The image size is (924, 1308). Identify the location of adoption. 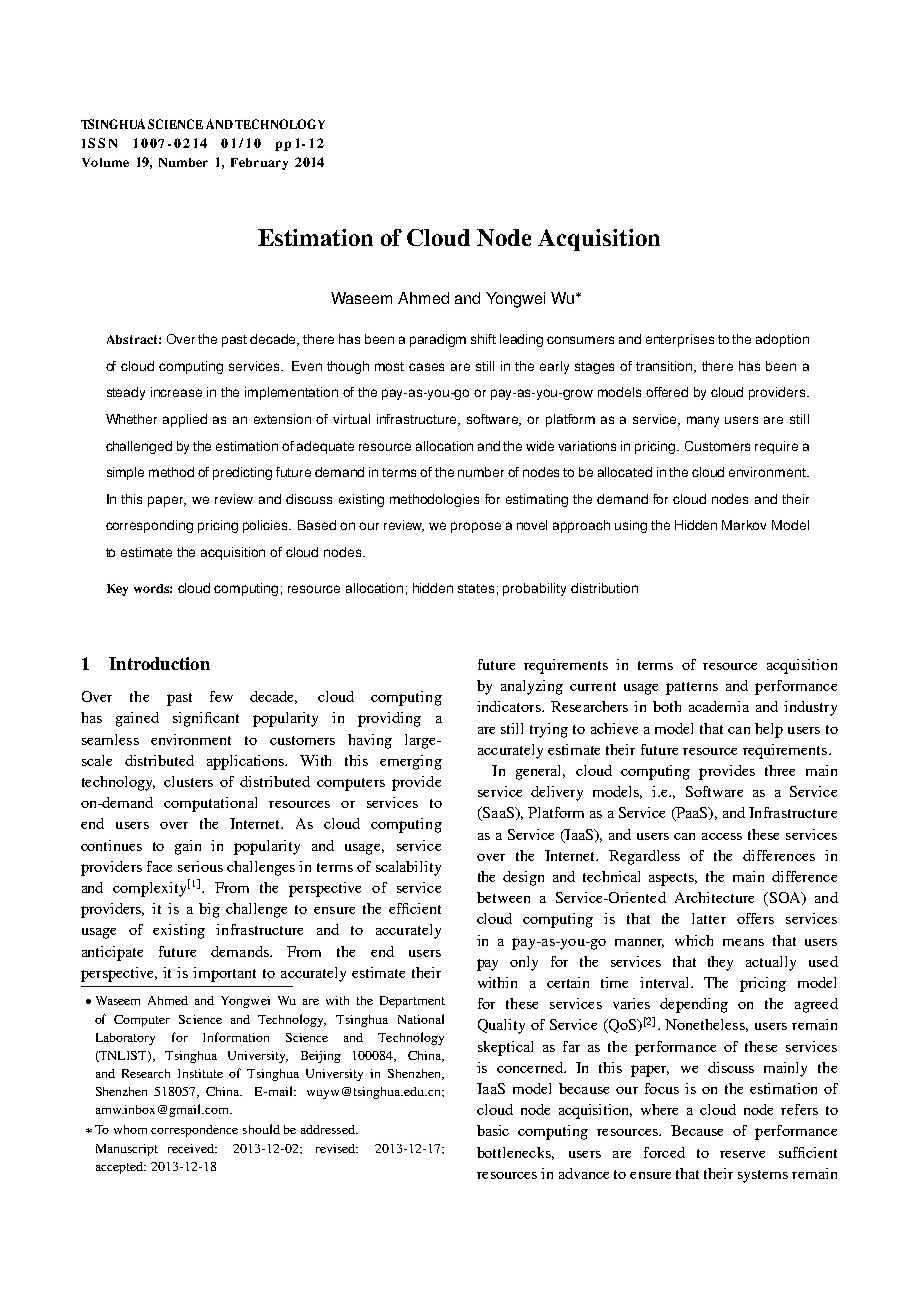
(782, 340).
